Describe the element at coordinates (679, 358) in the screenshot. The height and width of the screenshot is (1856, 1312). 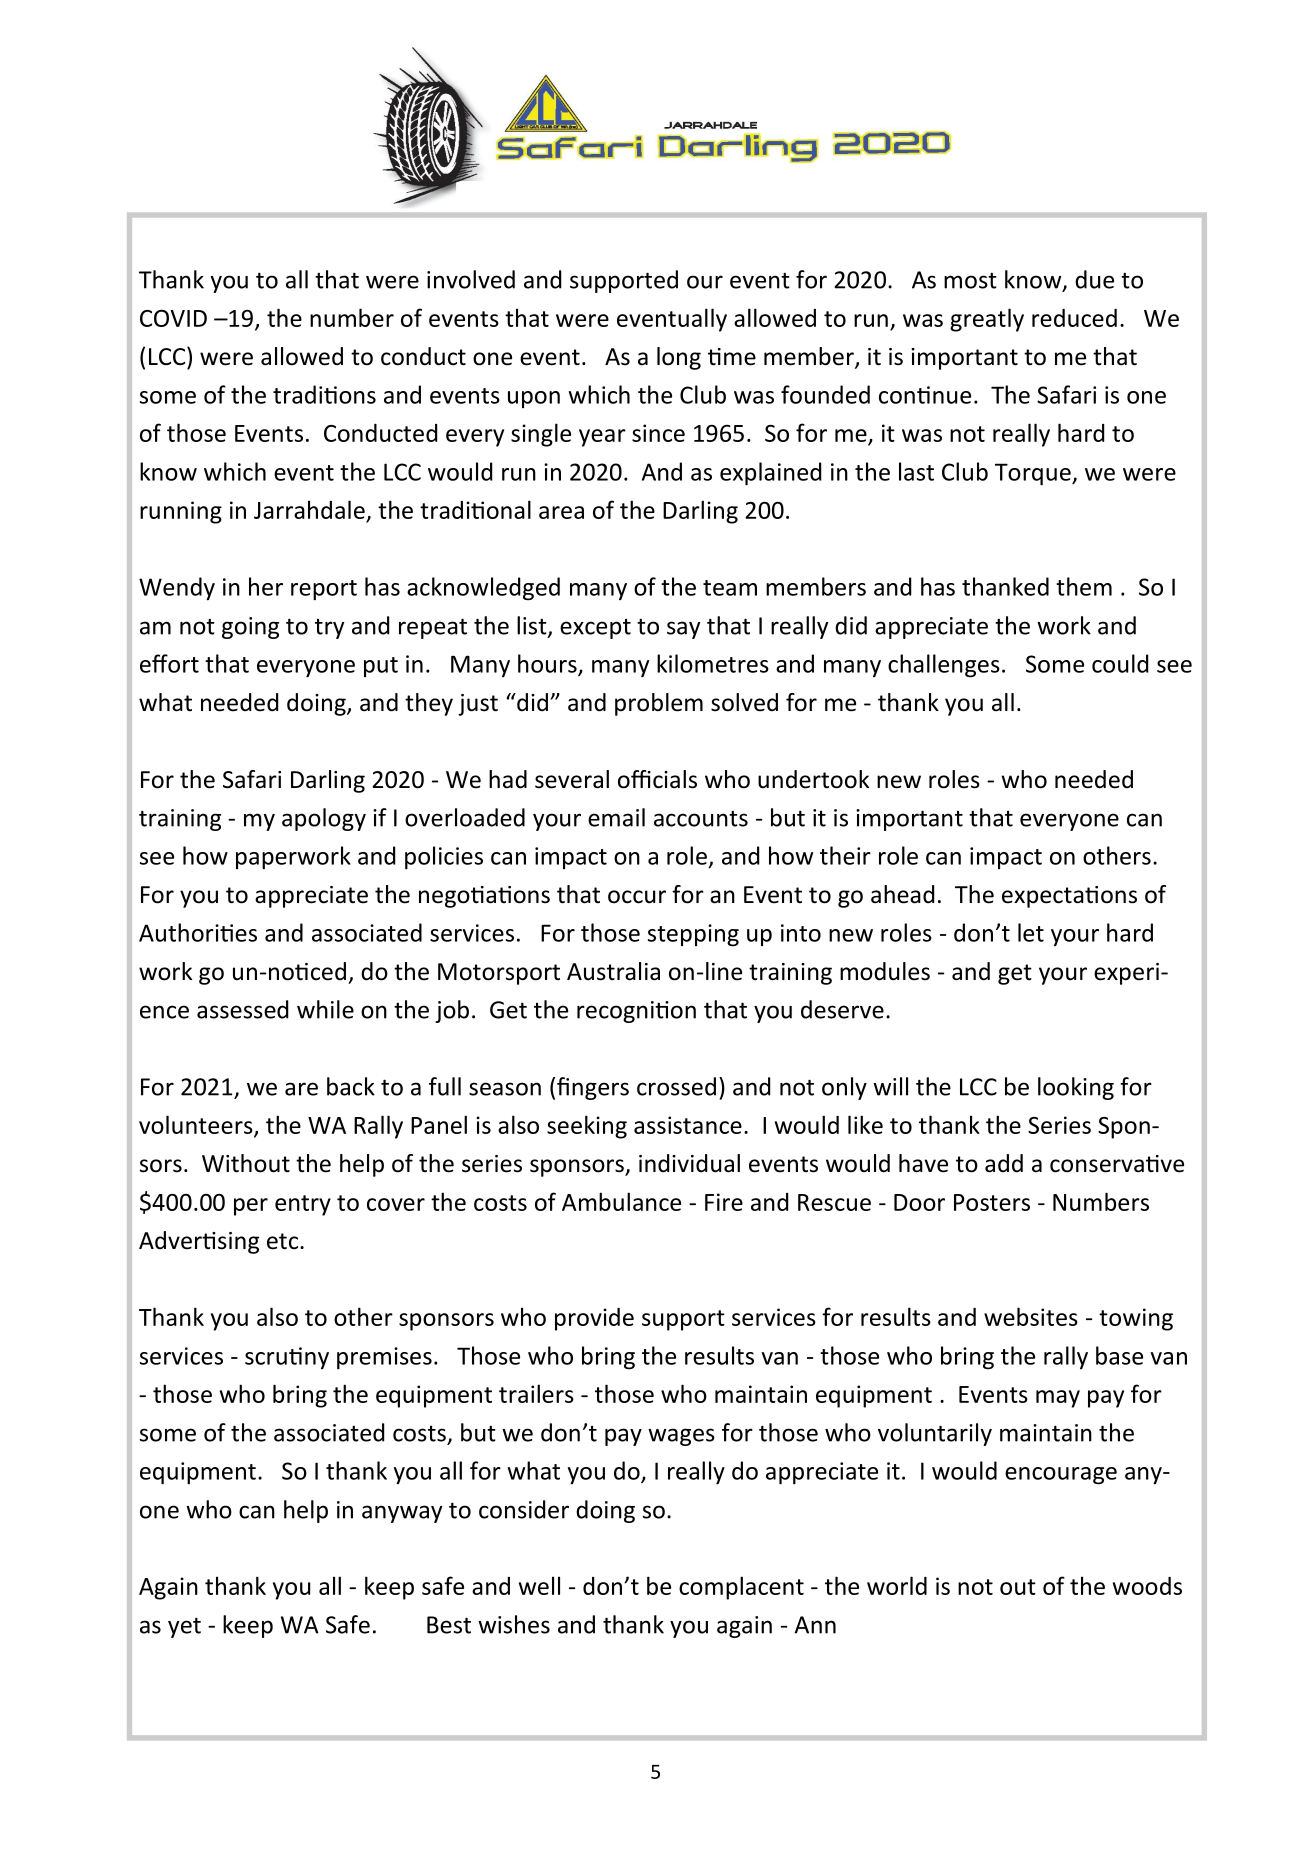
I see `long` at that location.
